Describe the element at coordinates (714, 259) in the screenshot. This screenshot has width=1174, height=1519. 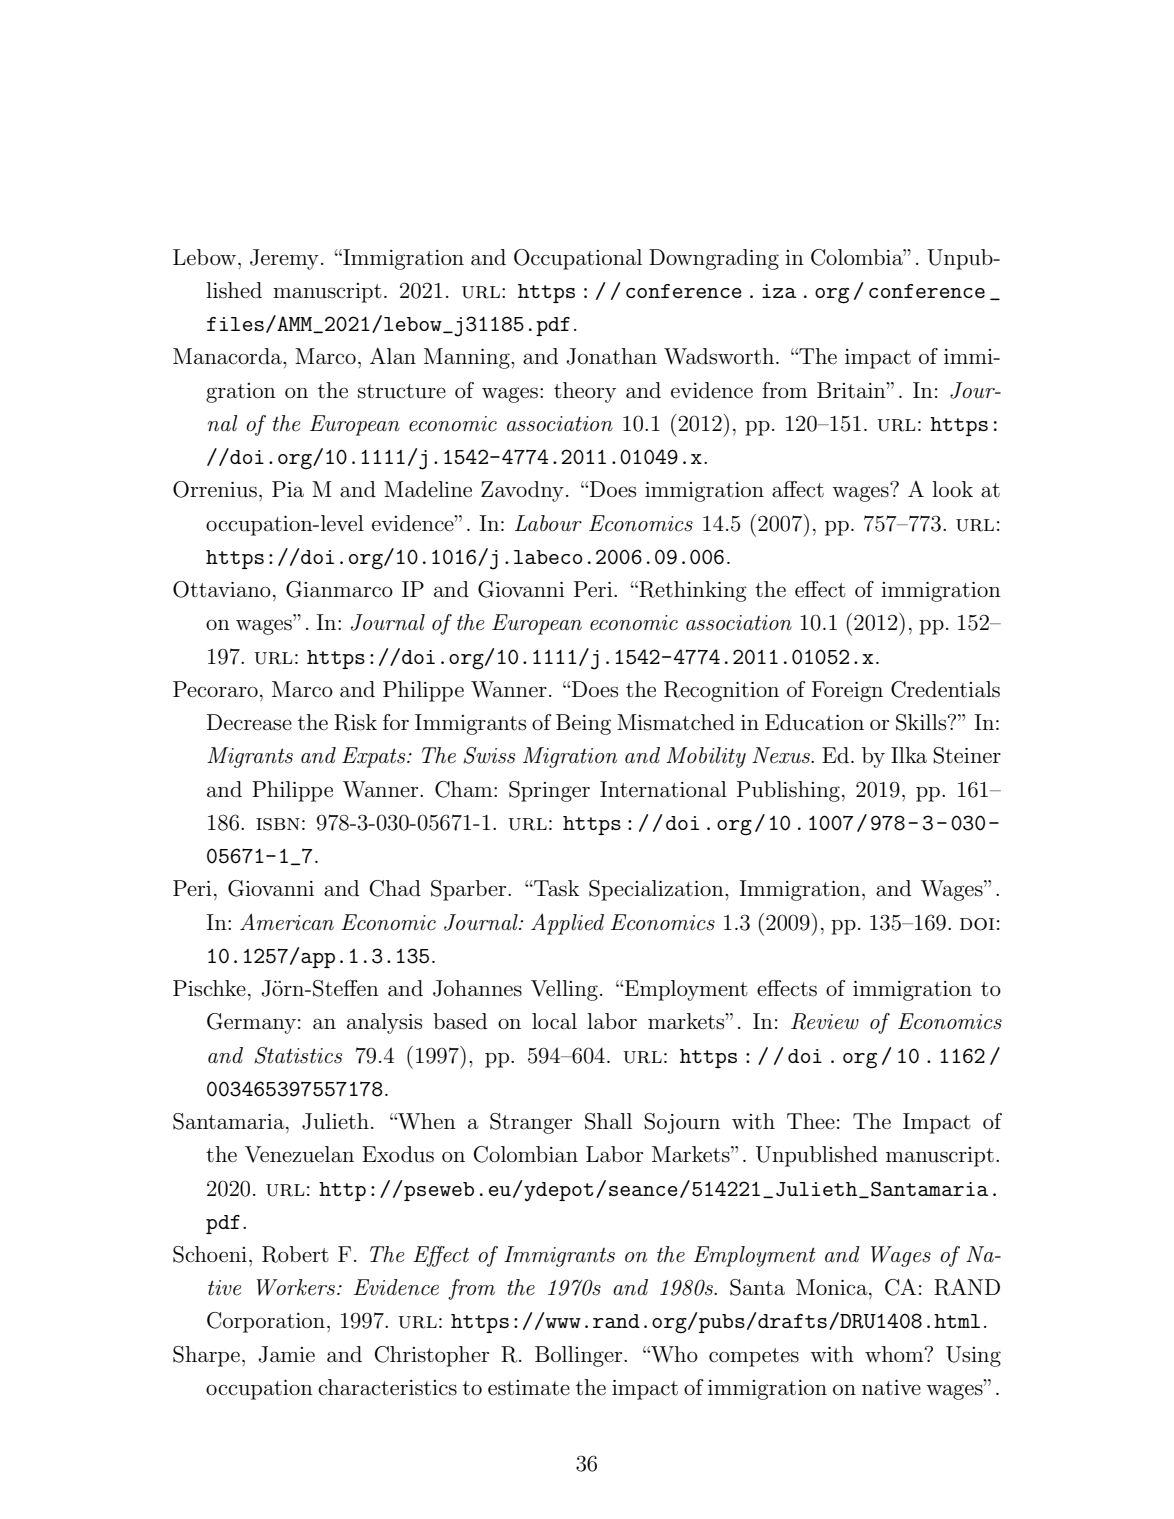
I see `Downgrading` at that location.
